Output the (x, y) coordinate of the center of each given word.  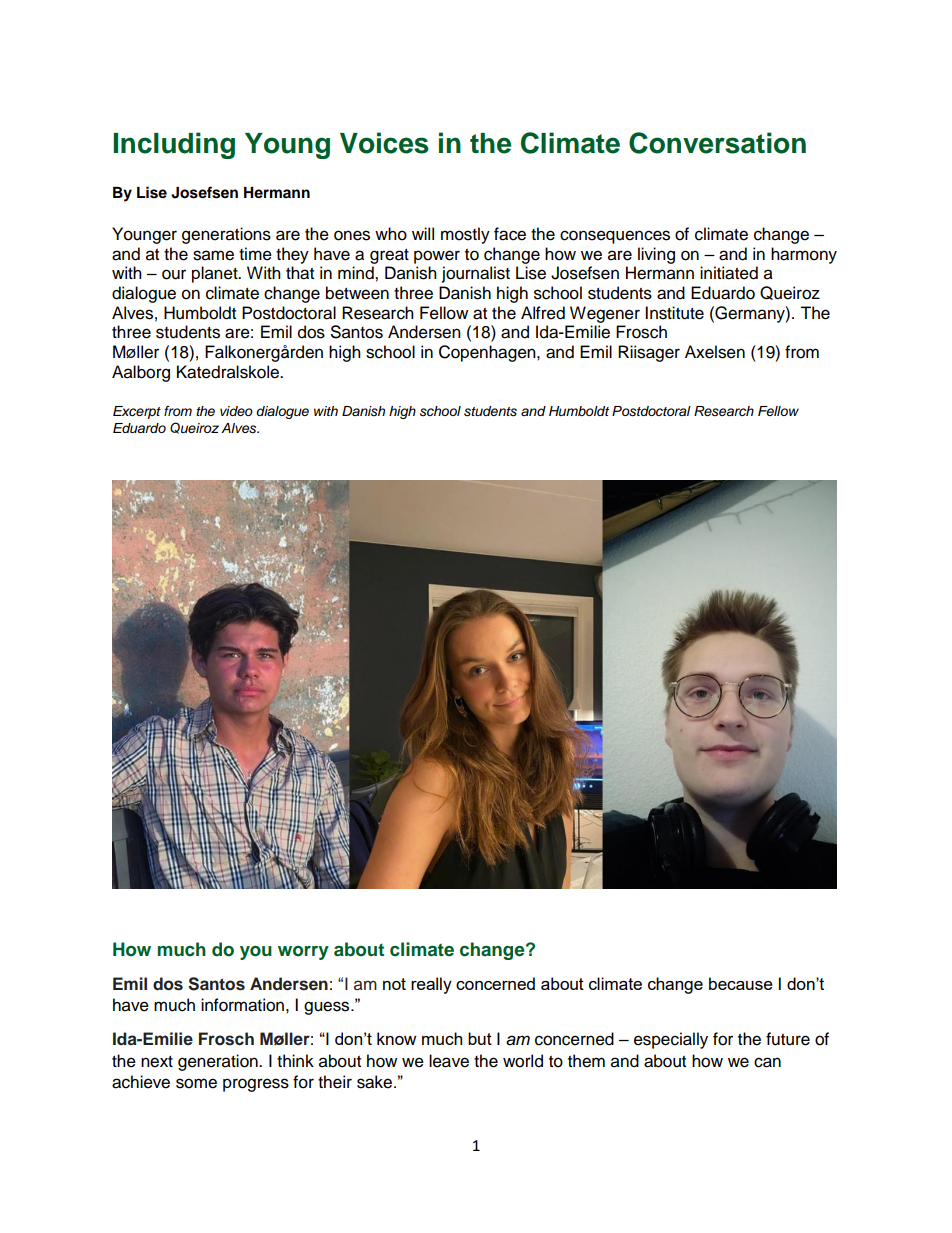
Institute (674, 313)
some (196, 1083)
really (431, 985)
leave (449, 1061)
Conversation (717, 143)
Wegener (605, 314)
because (741, 983)
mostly (465, 235)
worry (303, 953)
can (767, 1062)
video (236, 411)
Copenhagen (488, 353)
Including (174, 145)
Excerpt (137, 412)
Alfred (543, 313)
